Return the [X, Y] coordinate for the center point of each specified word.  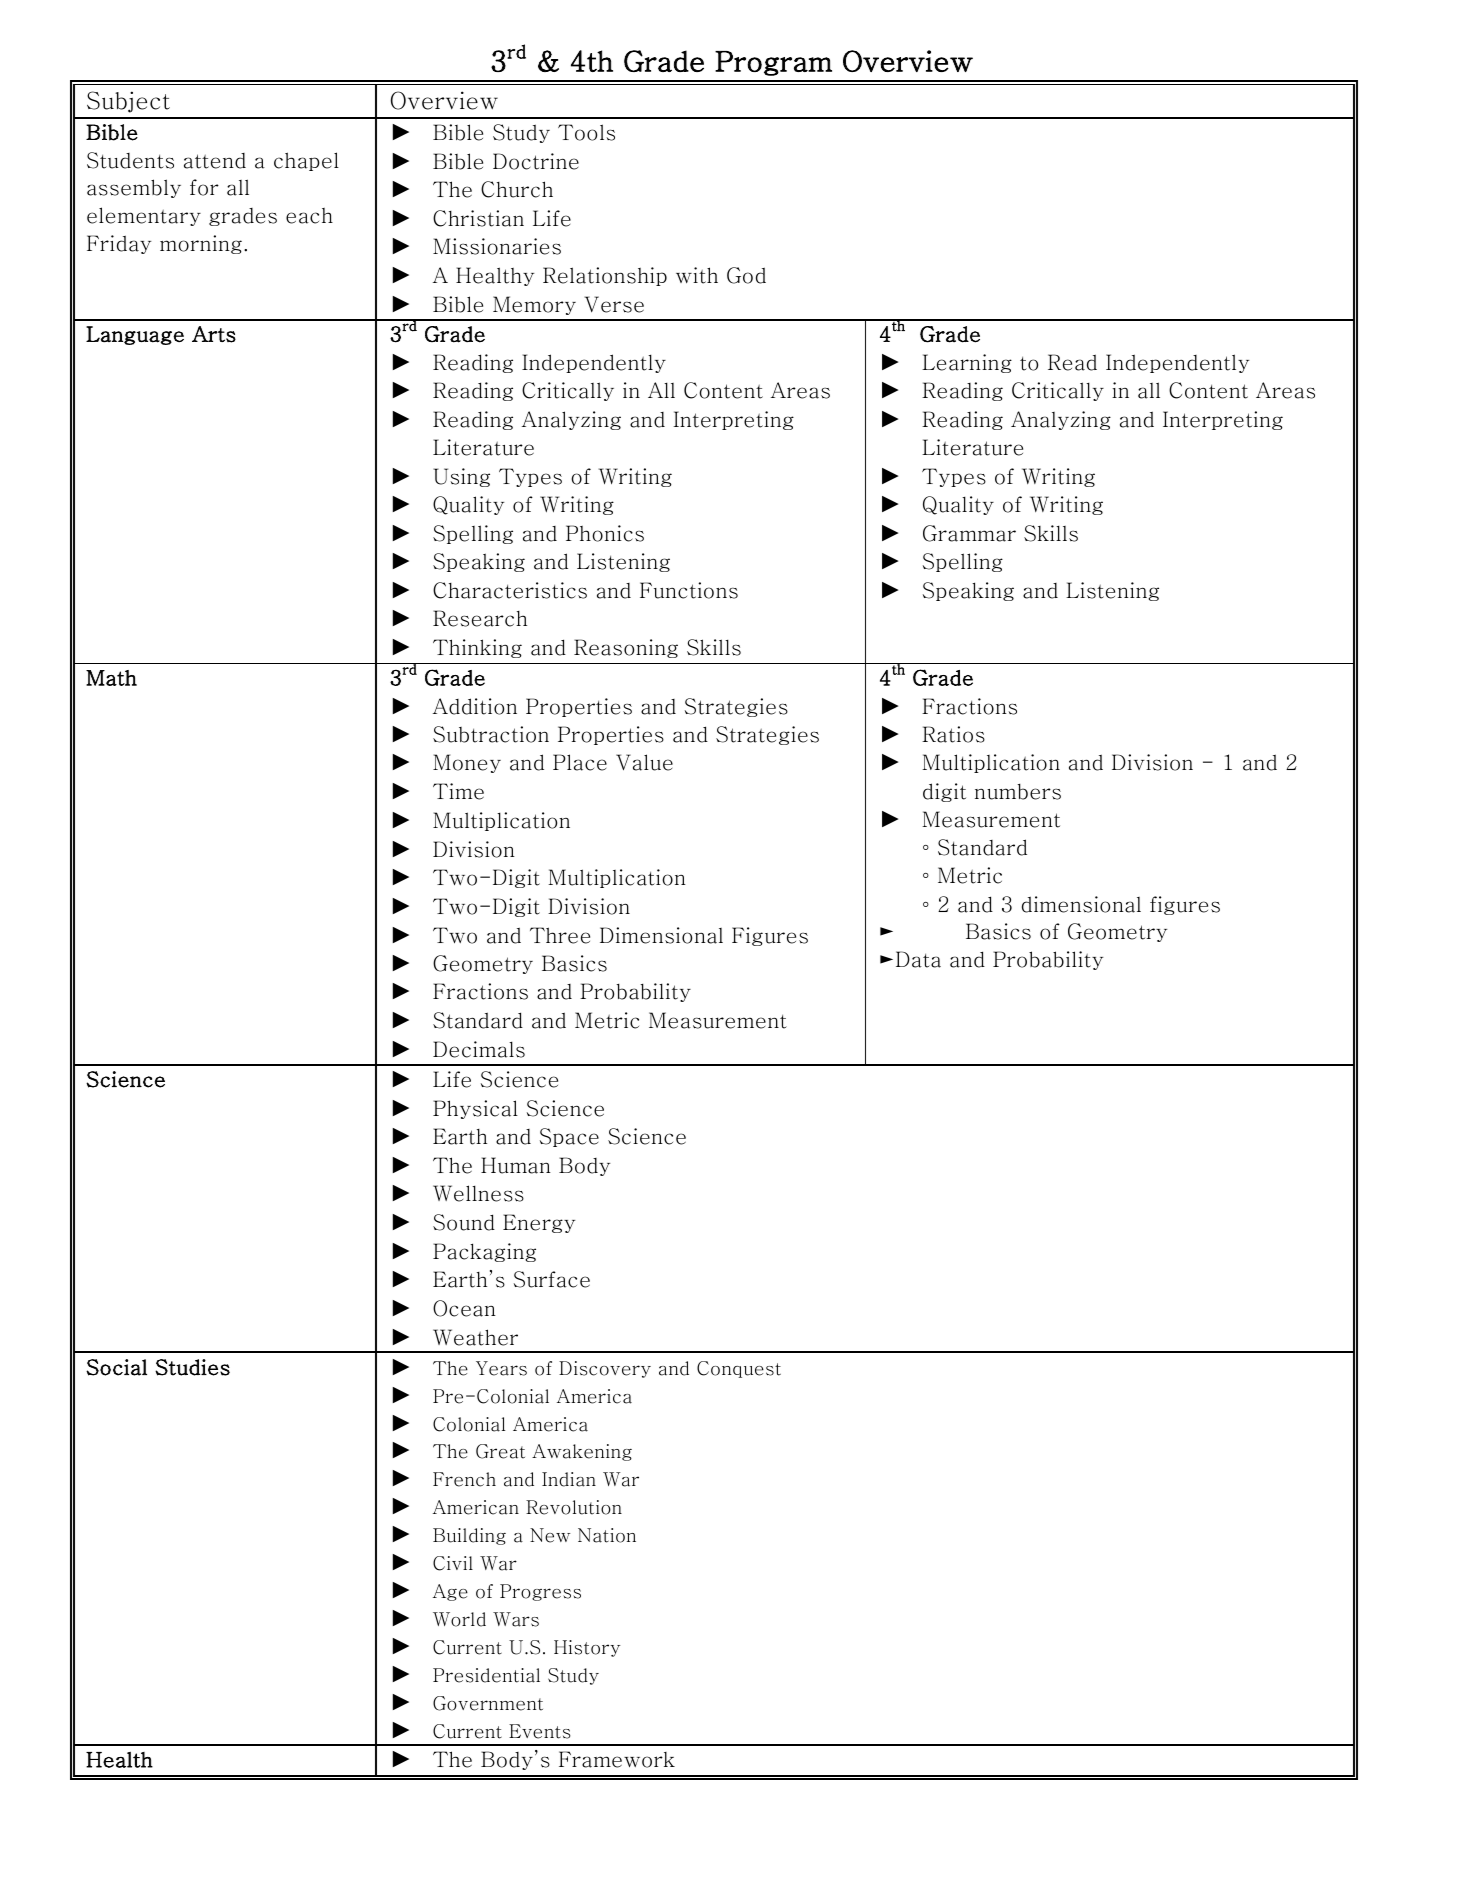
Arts [214, 334]
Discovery [605, 1369]
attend [215, 161]
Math [111, 678]
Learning [967, 363]
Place [580, 762]
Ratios [953, 734]
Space [569, 1137]
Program [773, 63]
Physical [475, 1109]
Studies [192, 1367]
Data [918, 959]
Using [461, 477]
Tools [586, 132]
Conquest [739, 1369]
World [459, 1619]
